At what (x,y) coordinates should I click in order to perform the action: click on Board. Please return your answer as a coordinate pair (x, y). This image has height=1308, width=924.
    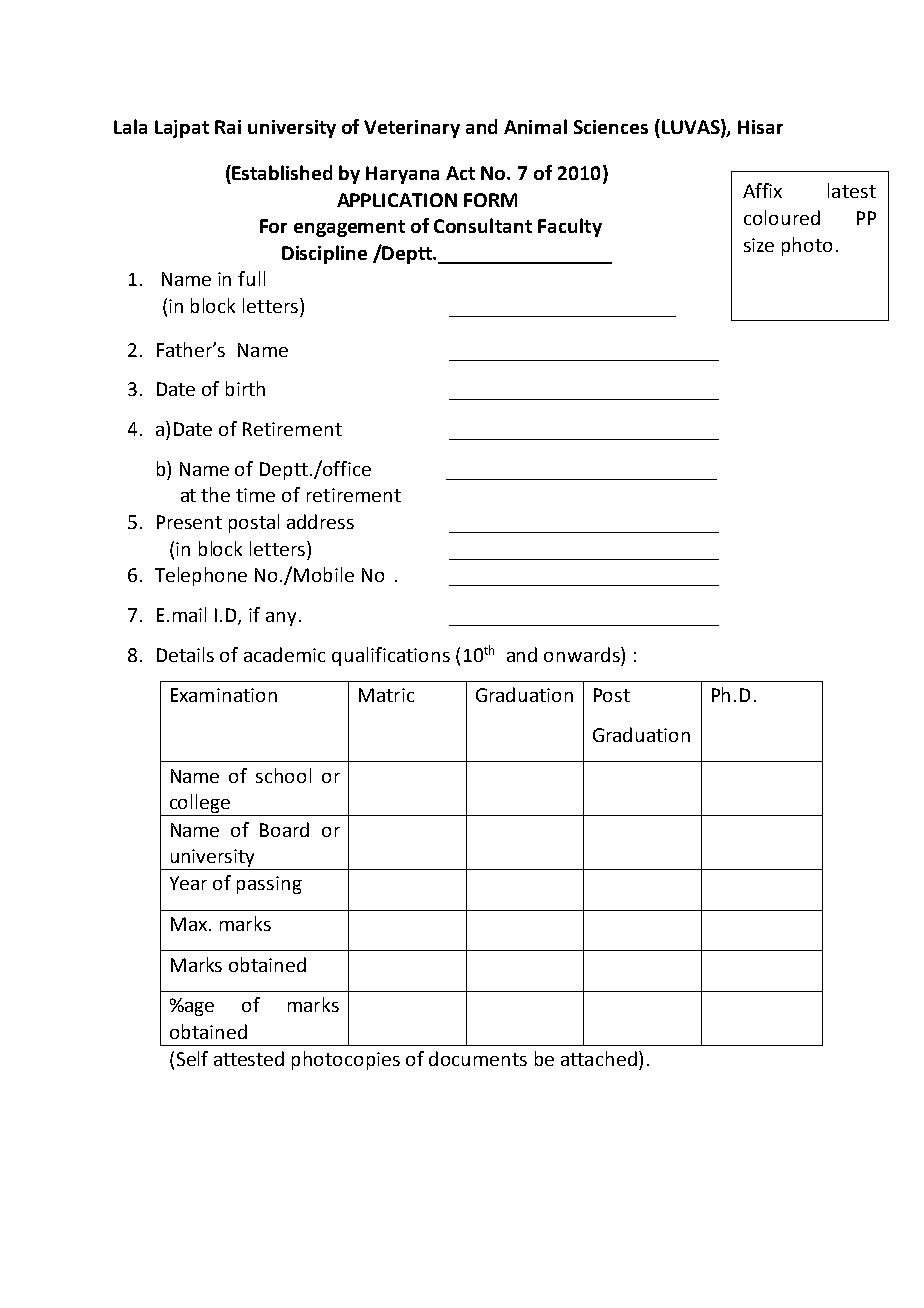
    Looking at the image, I should click on (284, 829).
